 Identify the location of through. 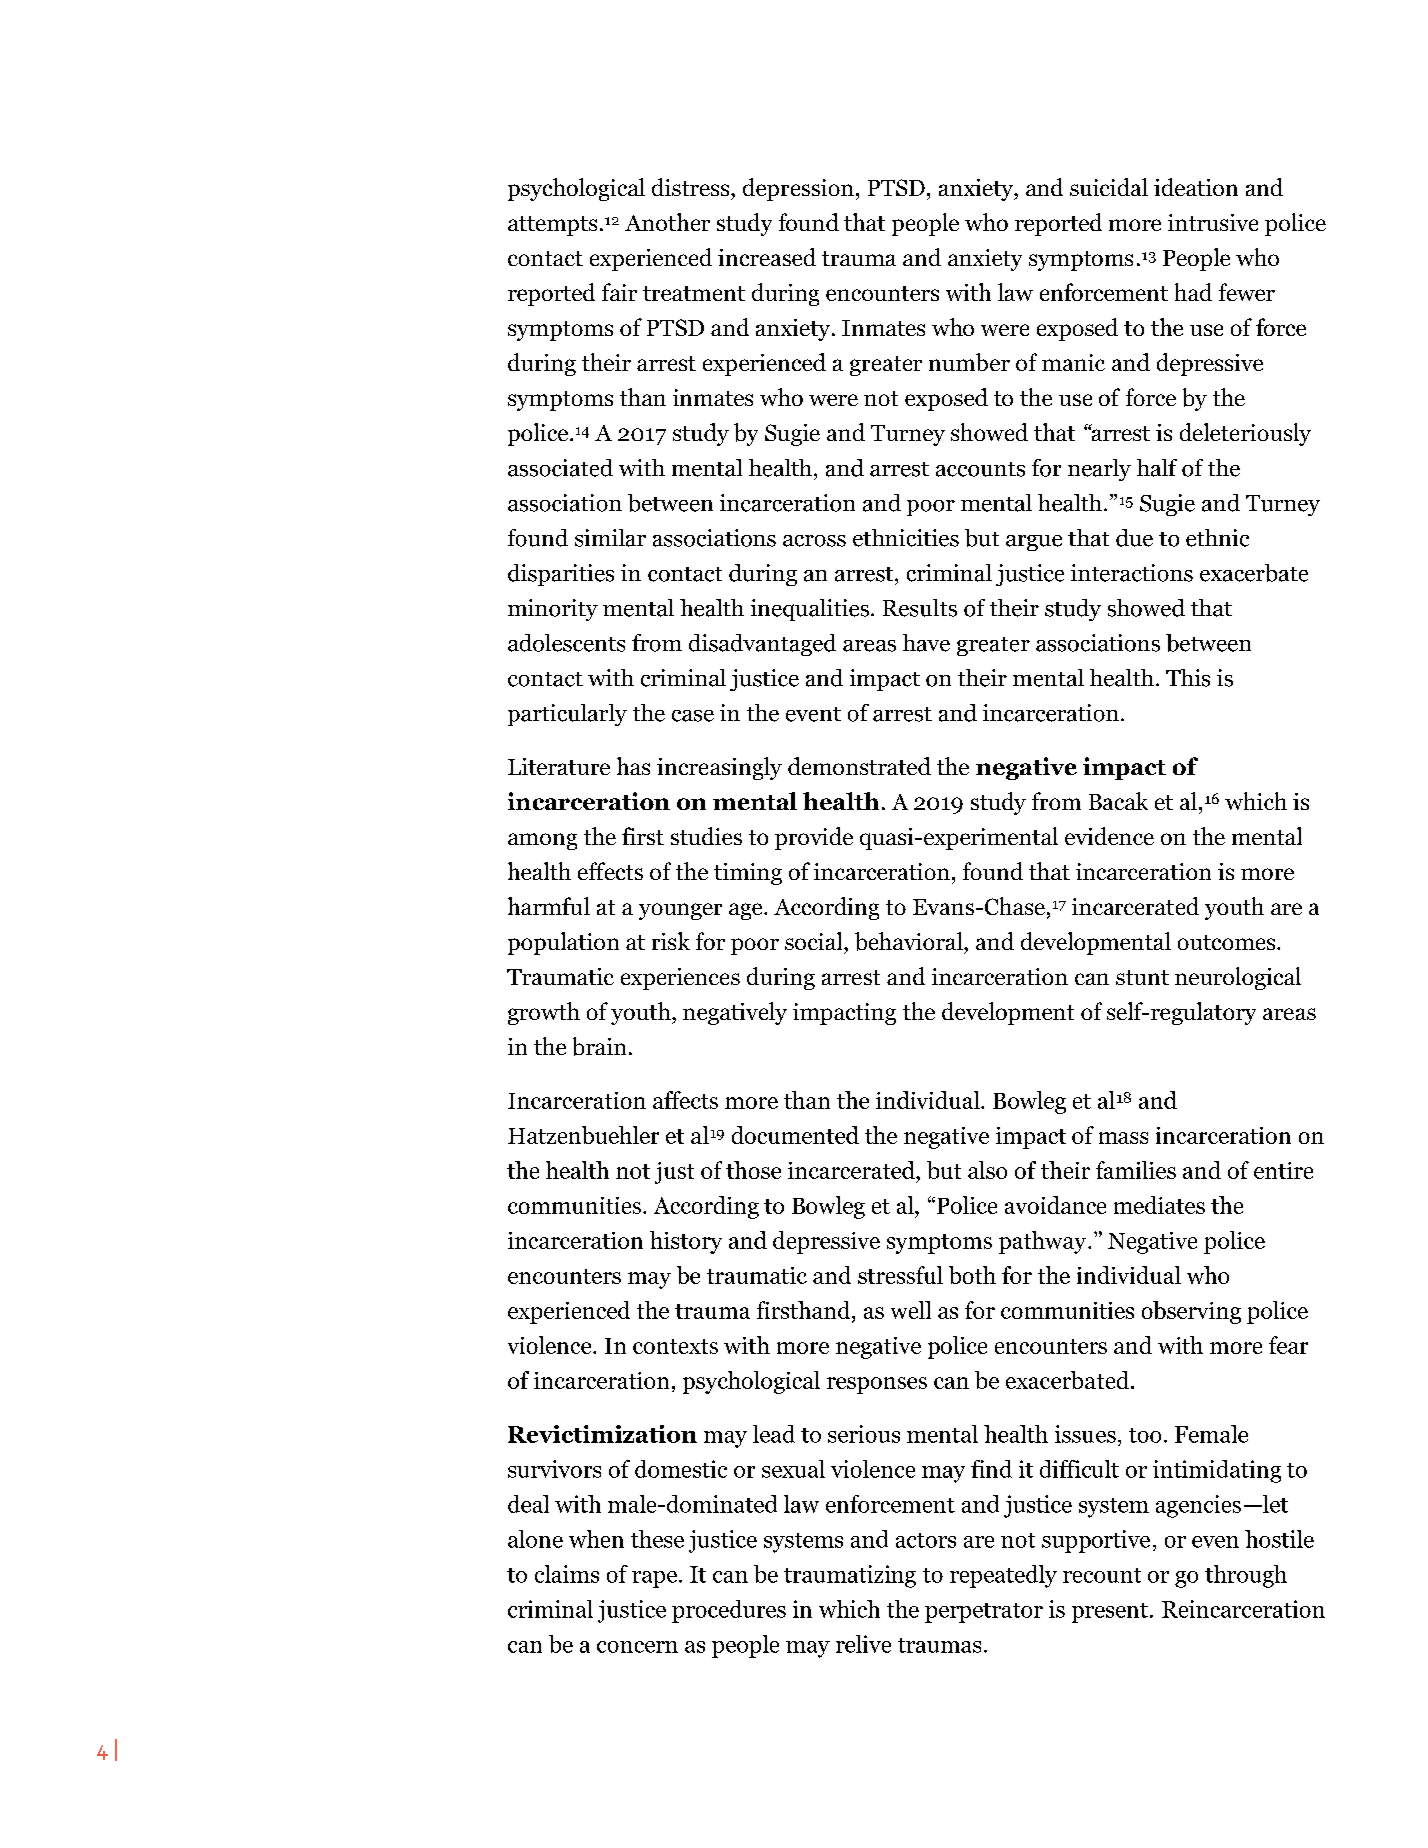
(1246, 1576).
